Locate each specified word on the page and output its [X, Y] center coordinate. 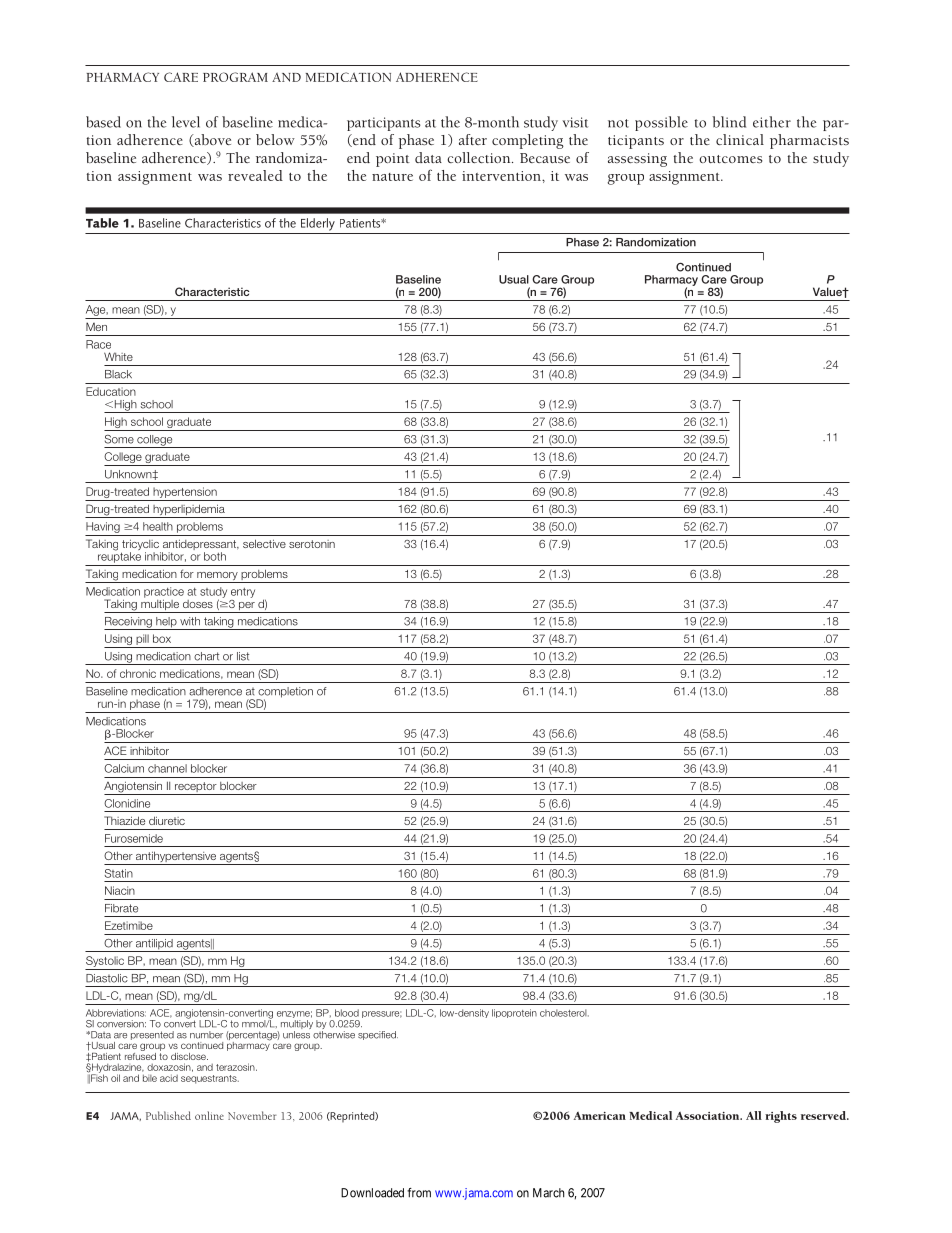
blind [729, 122]
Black [118, 374]
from [419, 1193]
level [186, 122]
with [190, 621]
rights [781, 1117]
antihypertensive [176, 858]
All [754, 1115]
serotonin [312, 544]
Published [168, 1115]
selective [264, 543]
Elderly [318, 224]
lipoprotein [514, 1013]
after [473, 139]
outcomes [730, 159]
